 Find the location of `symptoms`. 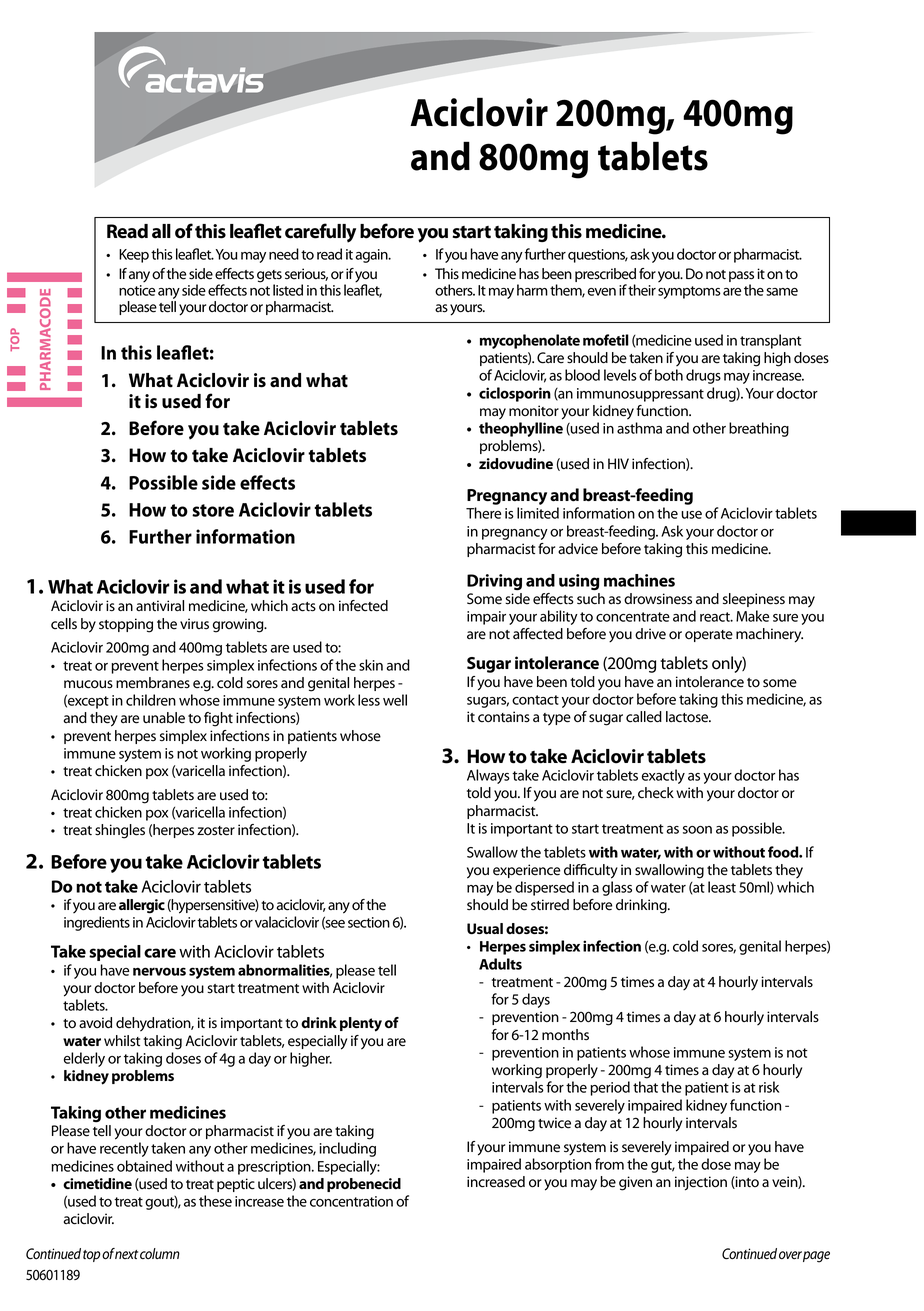

symptoms is located at coordinates (689, 292).
